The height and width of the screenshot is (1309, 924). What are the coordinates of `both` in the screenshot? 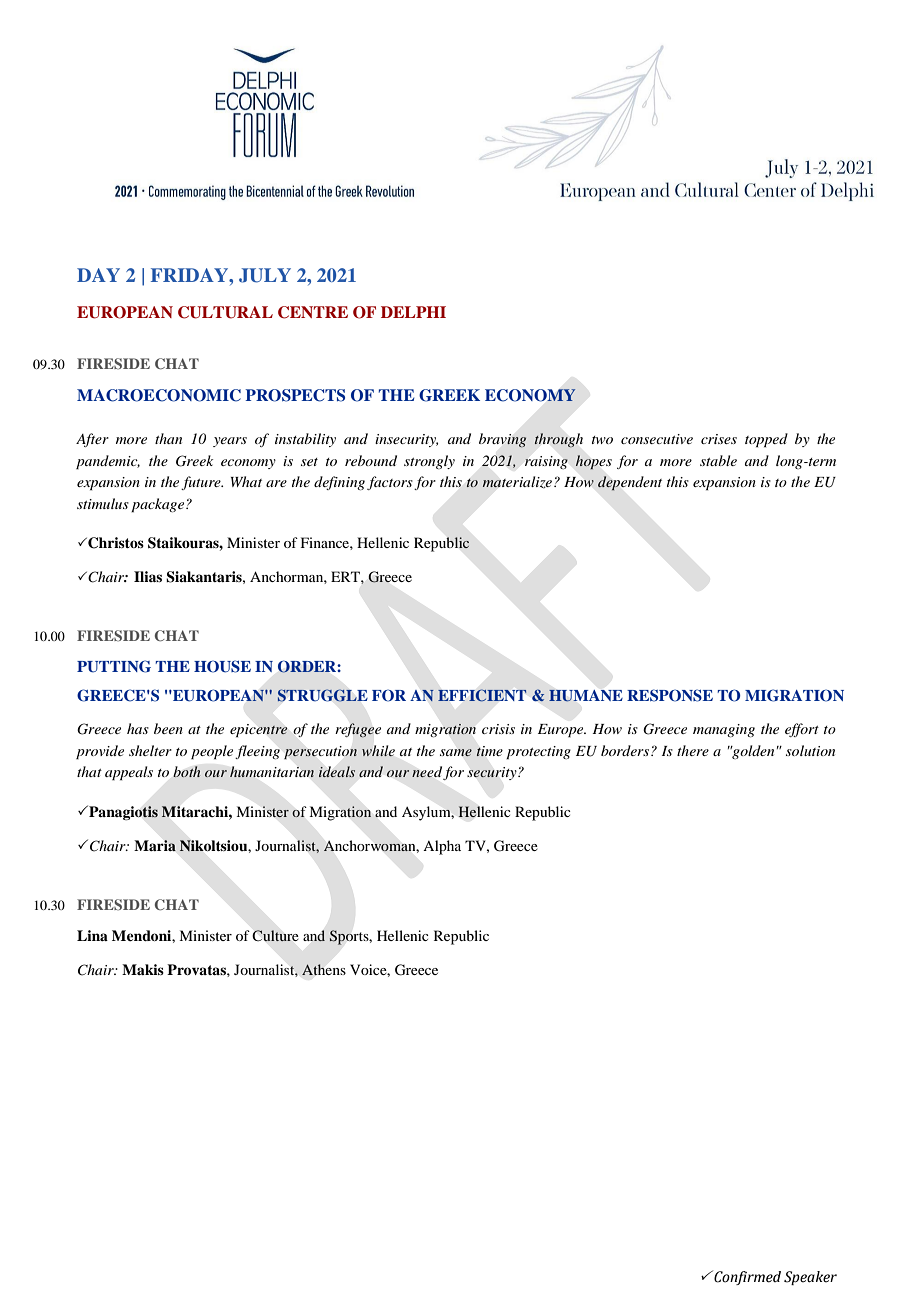 It's located at (186, 771).
